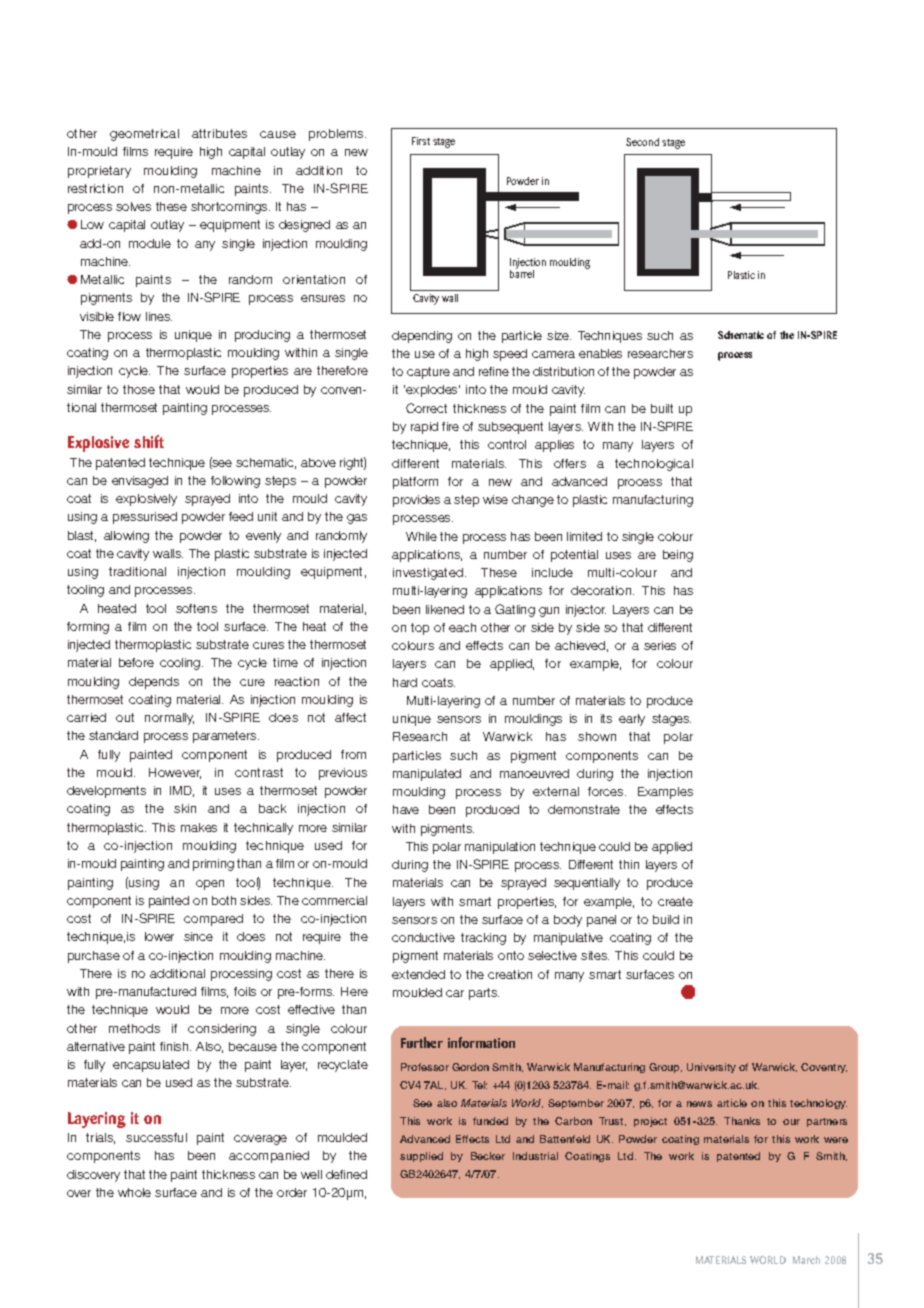  I want to click on lower, so click(159, 936).
